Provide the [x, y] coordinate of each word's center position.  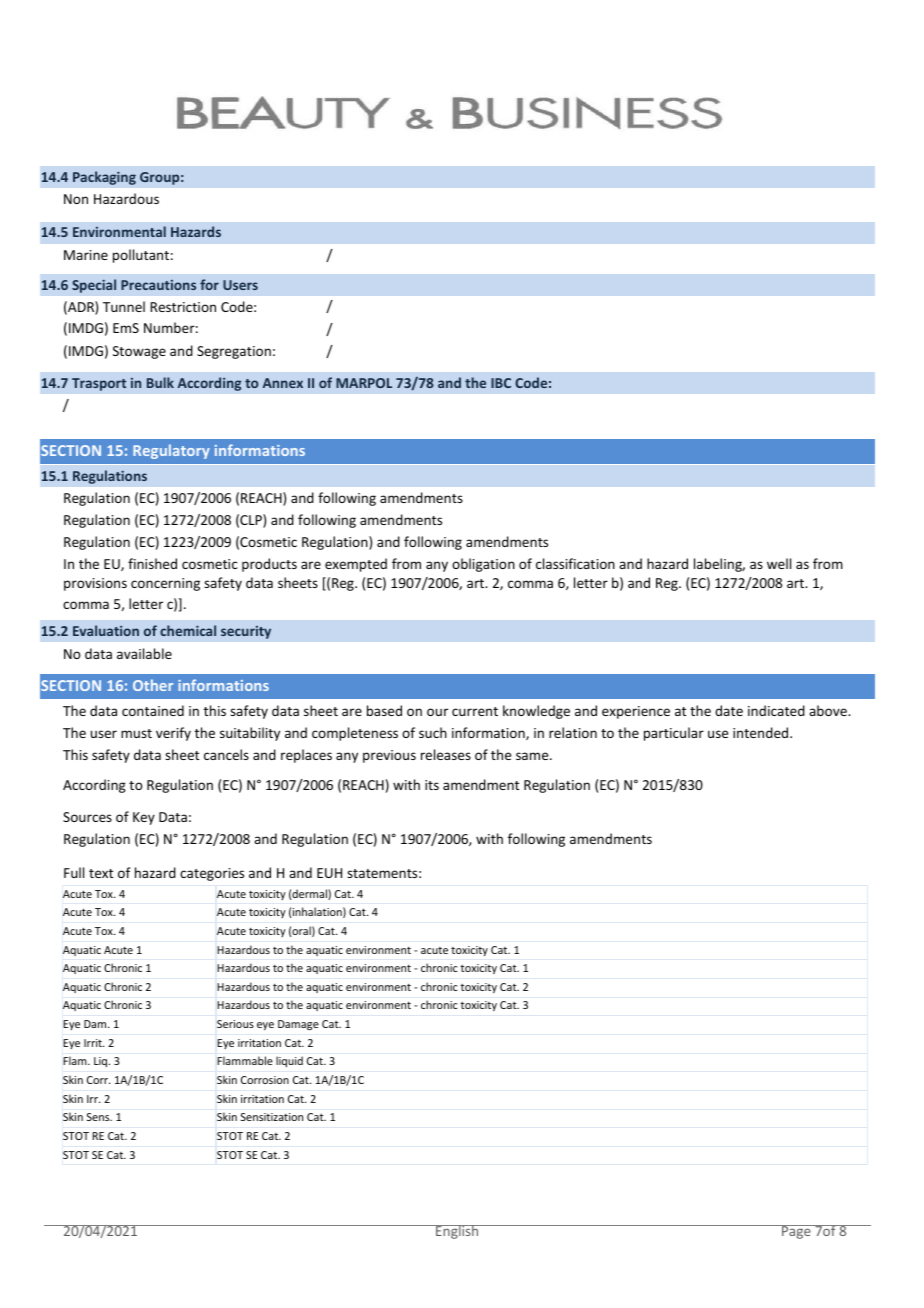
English [457, 1232]
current [475, 711]
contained [153, 710]
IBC [501, 383]
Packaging [104, 178]
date [729, 710]
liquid [289, 1061]
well [779, 563]
